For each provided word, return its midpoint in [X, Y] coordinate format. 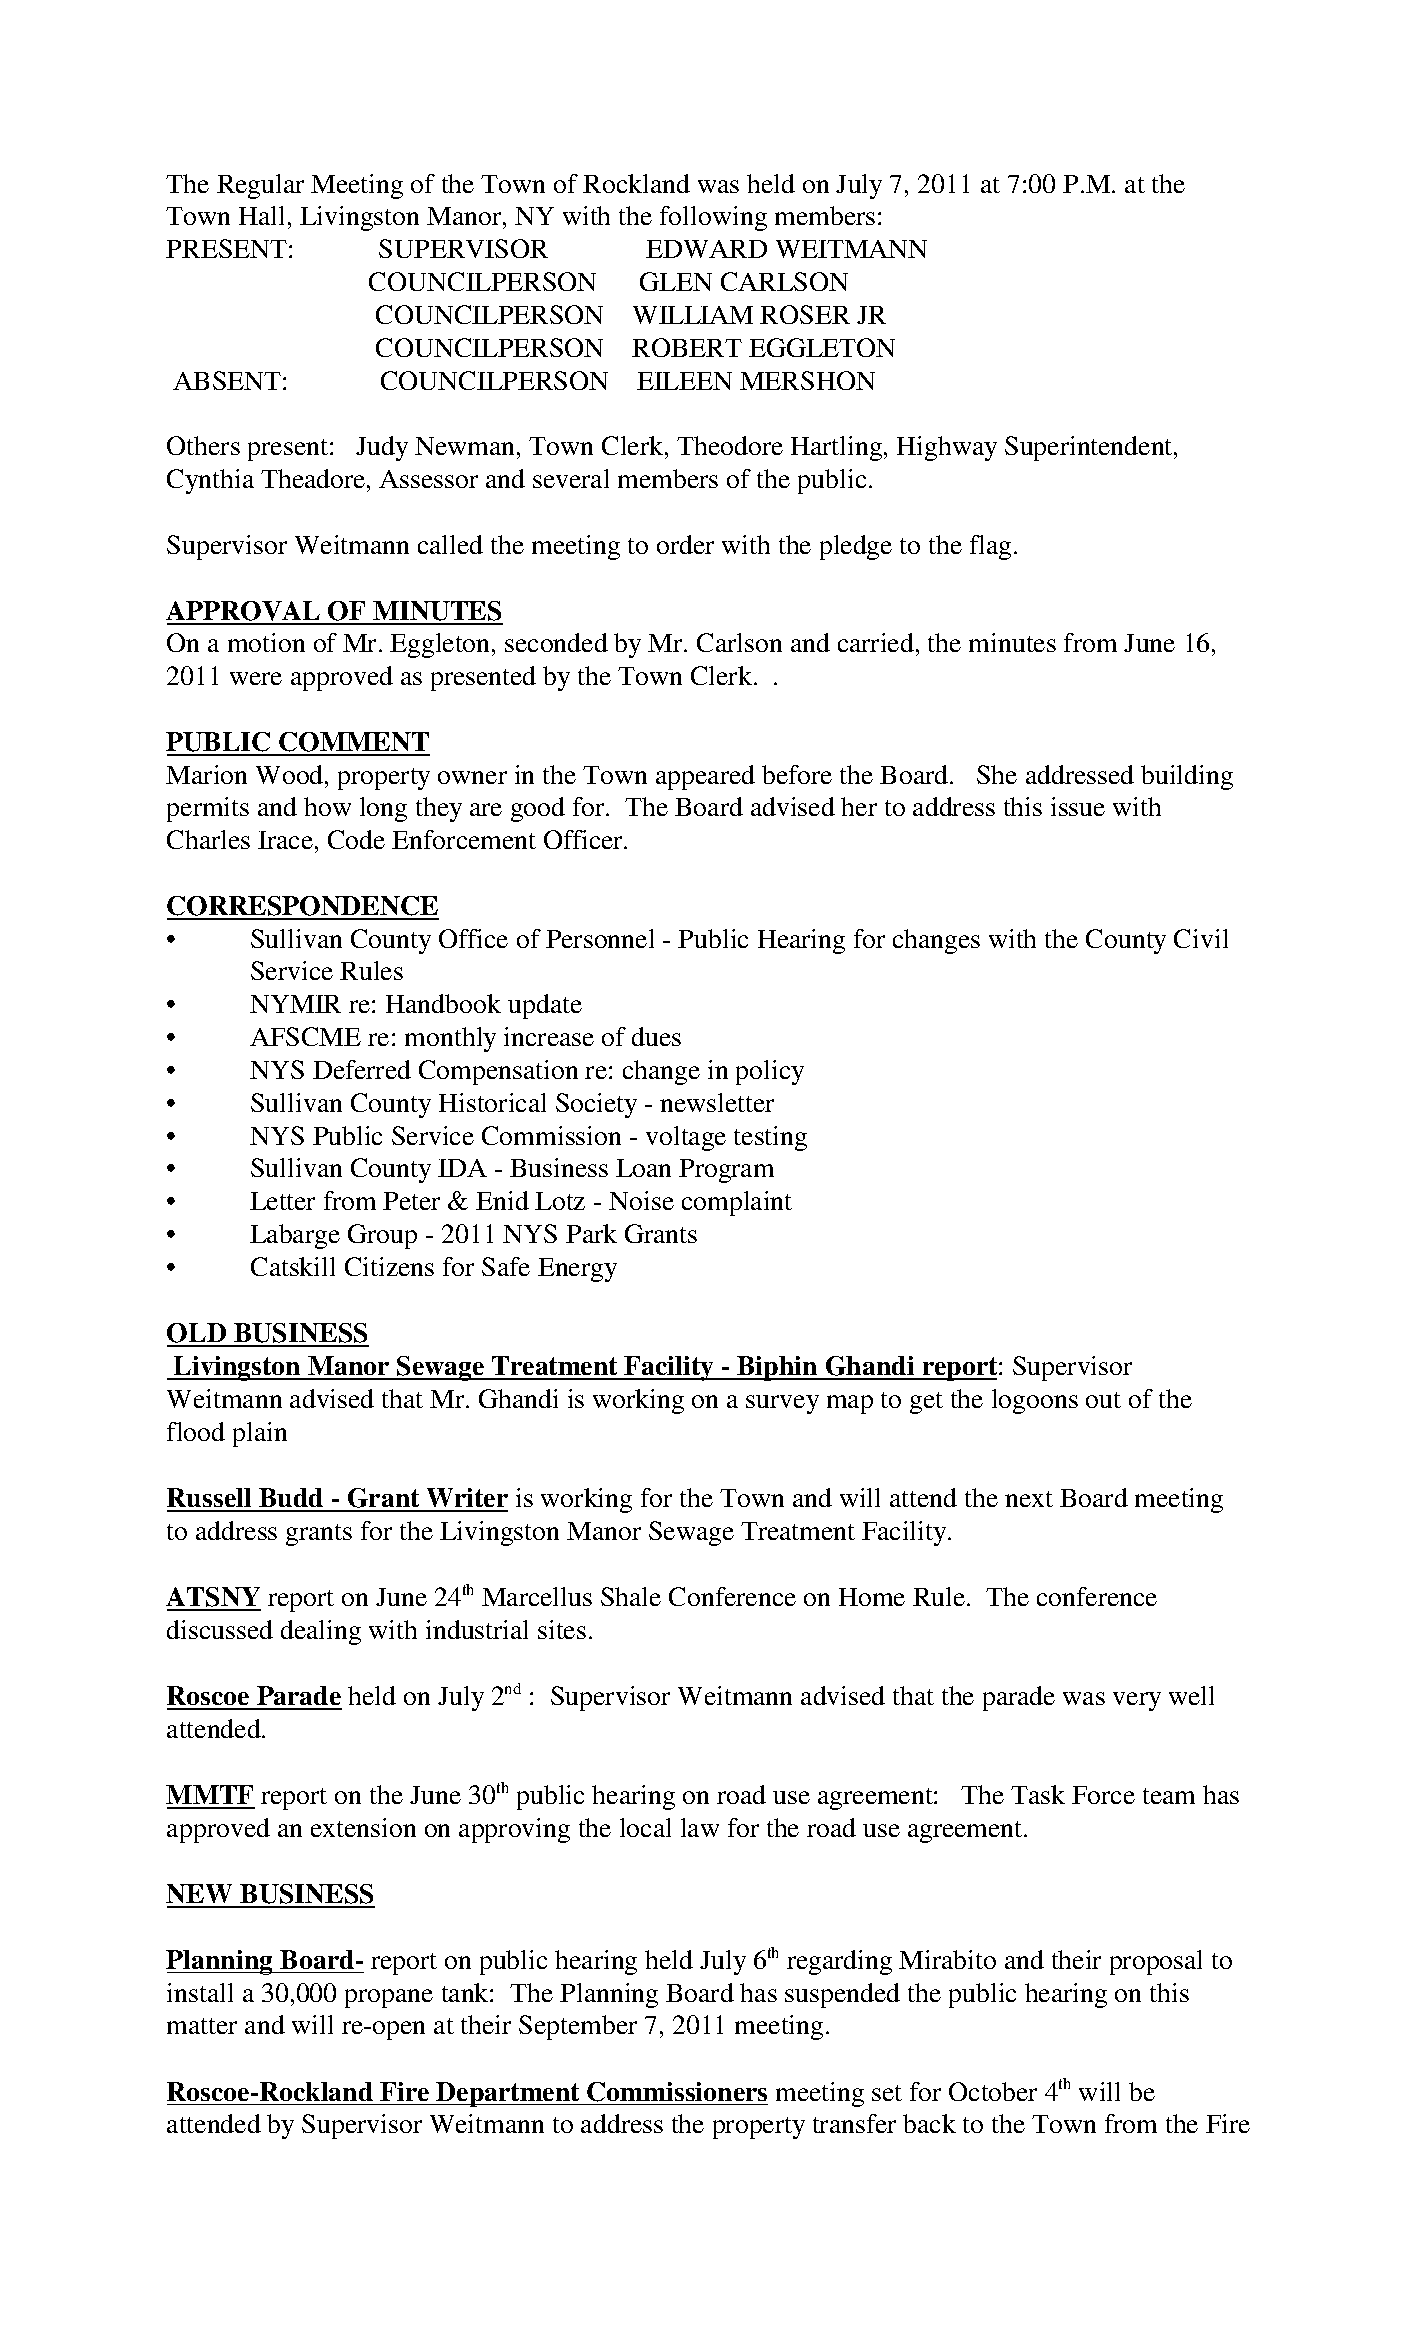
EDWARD [706, 249]
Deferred [362, 1069]
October [993, 2091]
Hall [261, 215]
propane [389, 1998]
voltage [686, 1138]
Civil [1201, 938]
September [578, 2027]
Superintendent [1090, 448]
